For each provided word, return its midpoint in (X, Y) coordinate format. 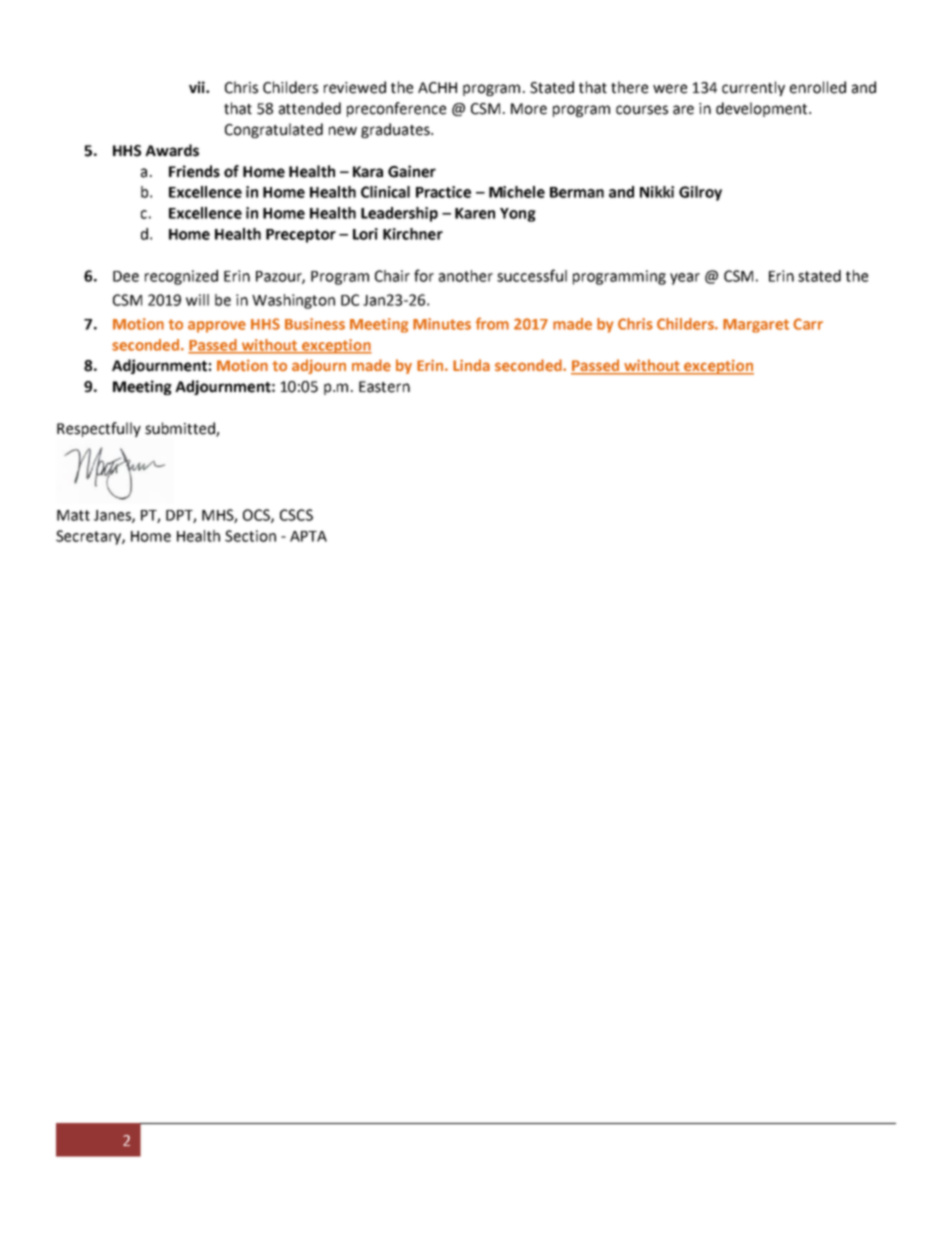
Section (250, 536)
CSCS (296, 515)
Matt (73, 515)
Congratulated (274, 130)
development (763, 109)
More (529, 109)
